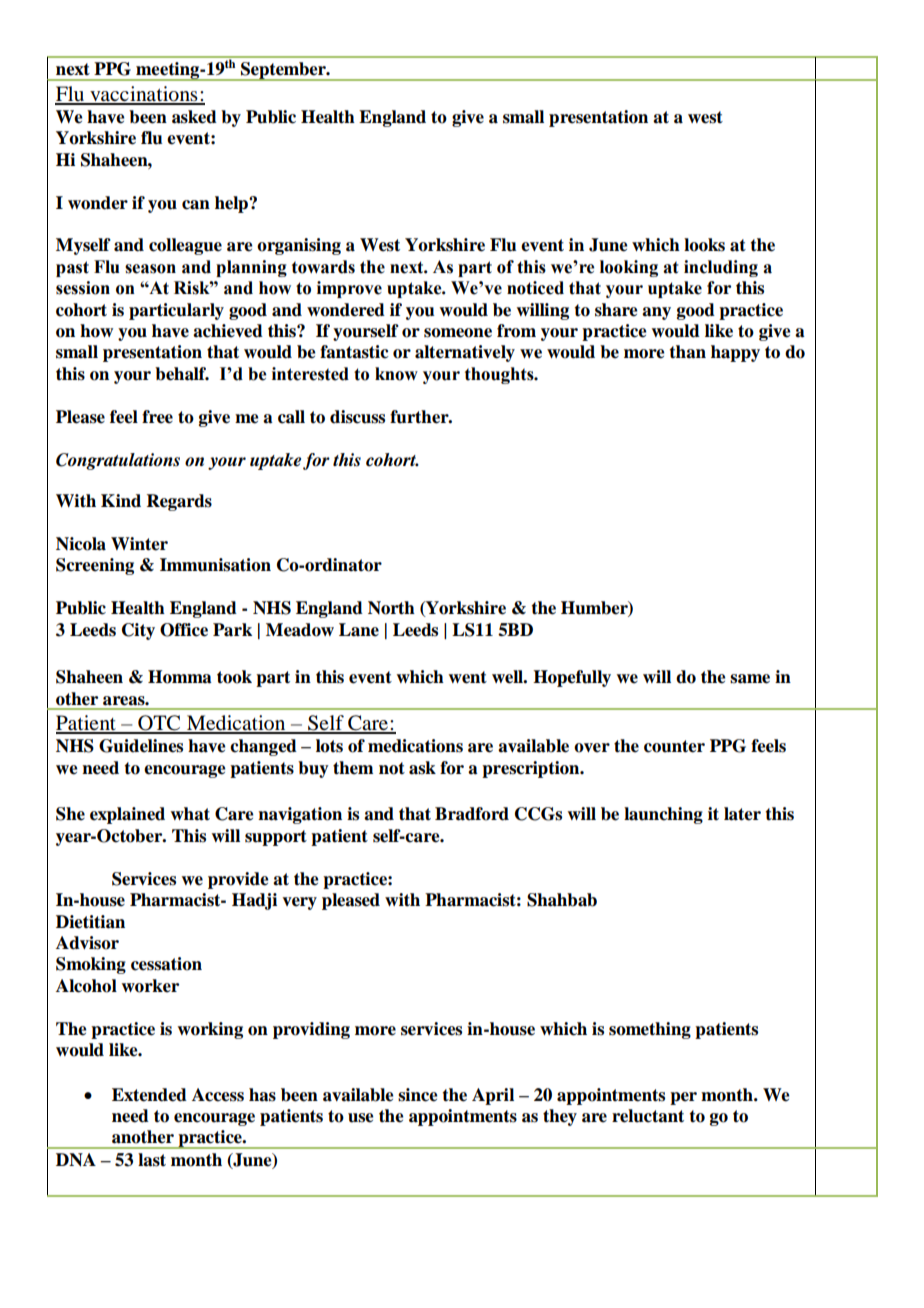 This document has height=1308, width=924. What do you see at coordinates (152, 1160) in the document?
I see `last` at bounding box center [152, 1160].
